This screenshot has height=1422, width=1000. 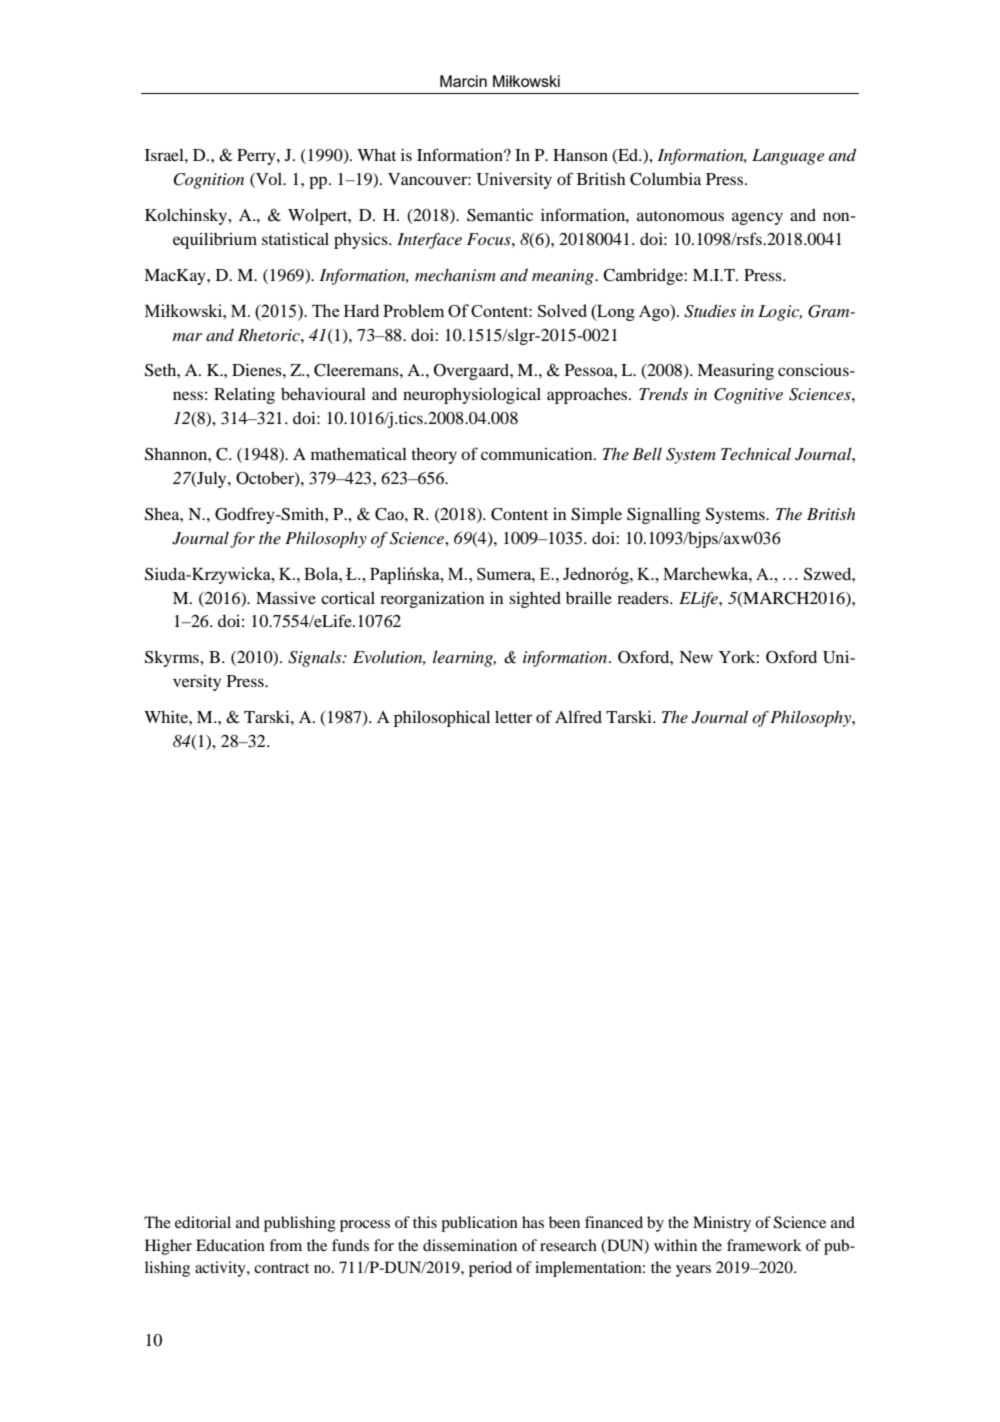 I want to click on Education, so click(x=230, y=1245).
